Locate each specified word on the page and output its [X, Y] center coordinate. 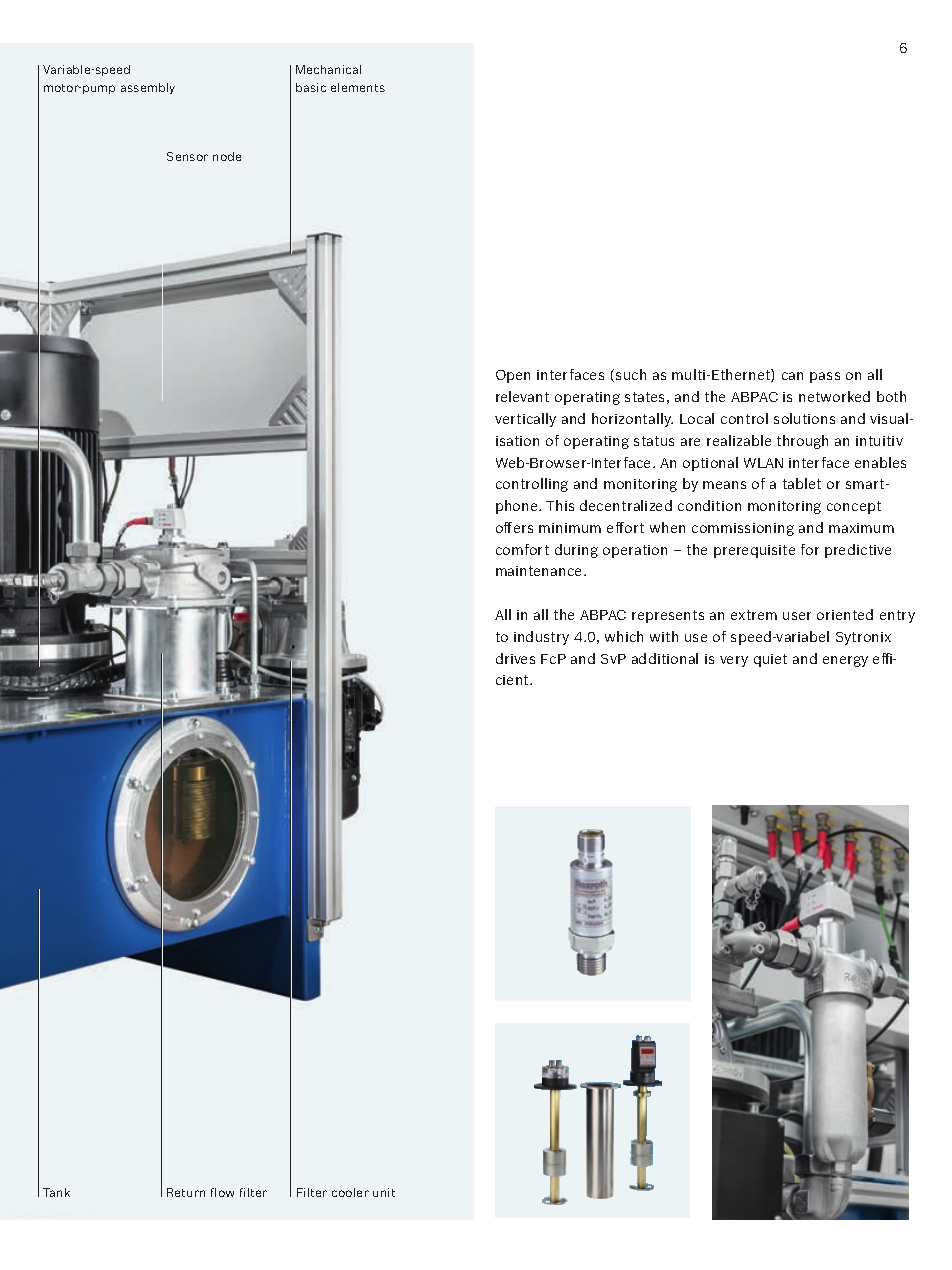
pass [825, 377]
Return [186, 1192]
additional [665, 658]
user [797, 616]
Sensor [187, 156]
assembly [148, 88]
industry [541, 638]
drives [515, 658]
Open [513, 376]
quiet [770, 660]
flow [222, 1192]
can [792, 376]
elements [358, 87]
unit [384, 1192]
